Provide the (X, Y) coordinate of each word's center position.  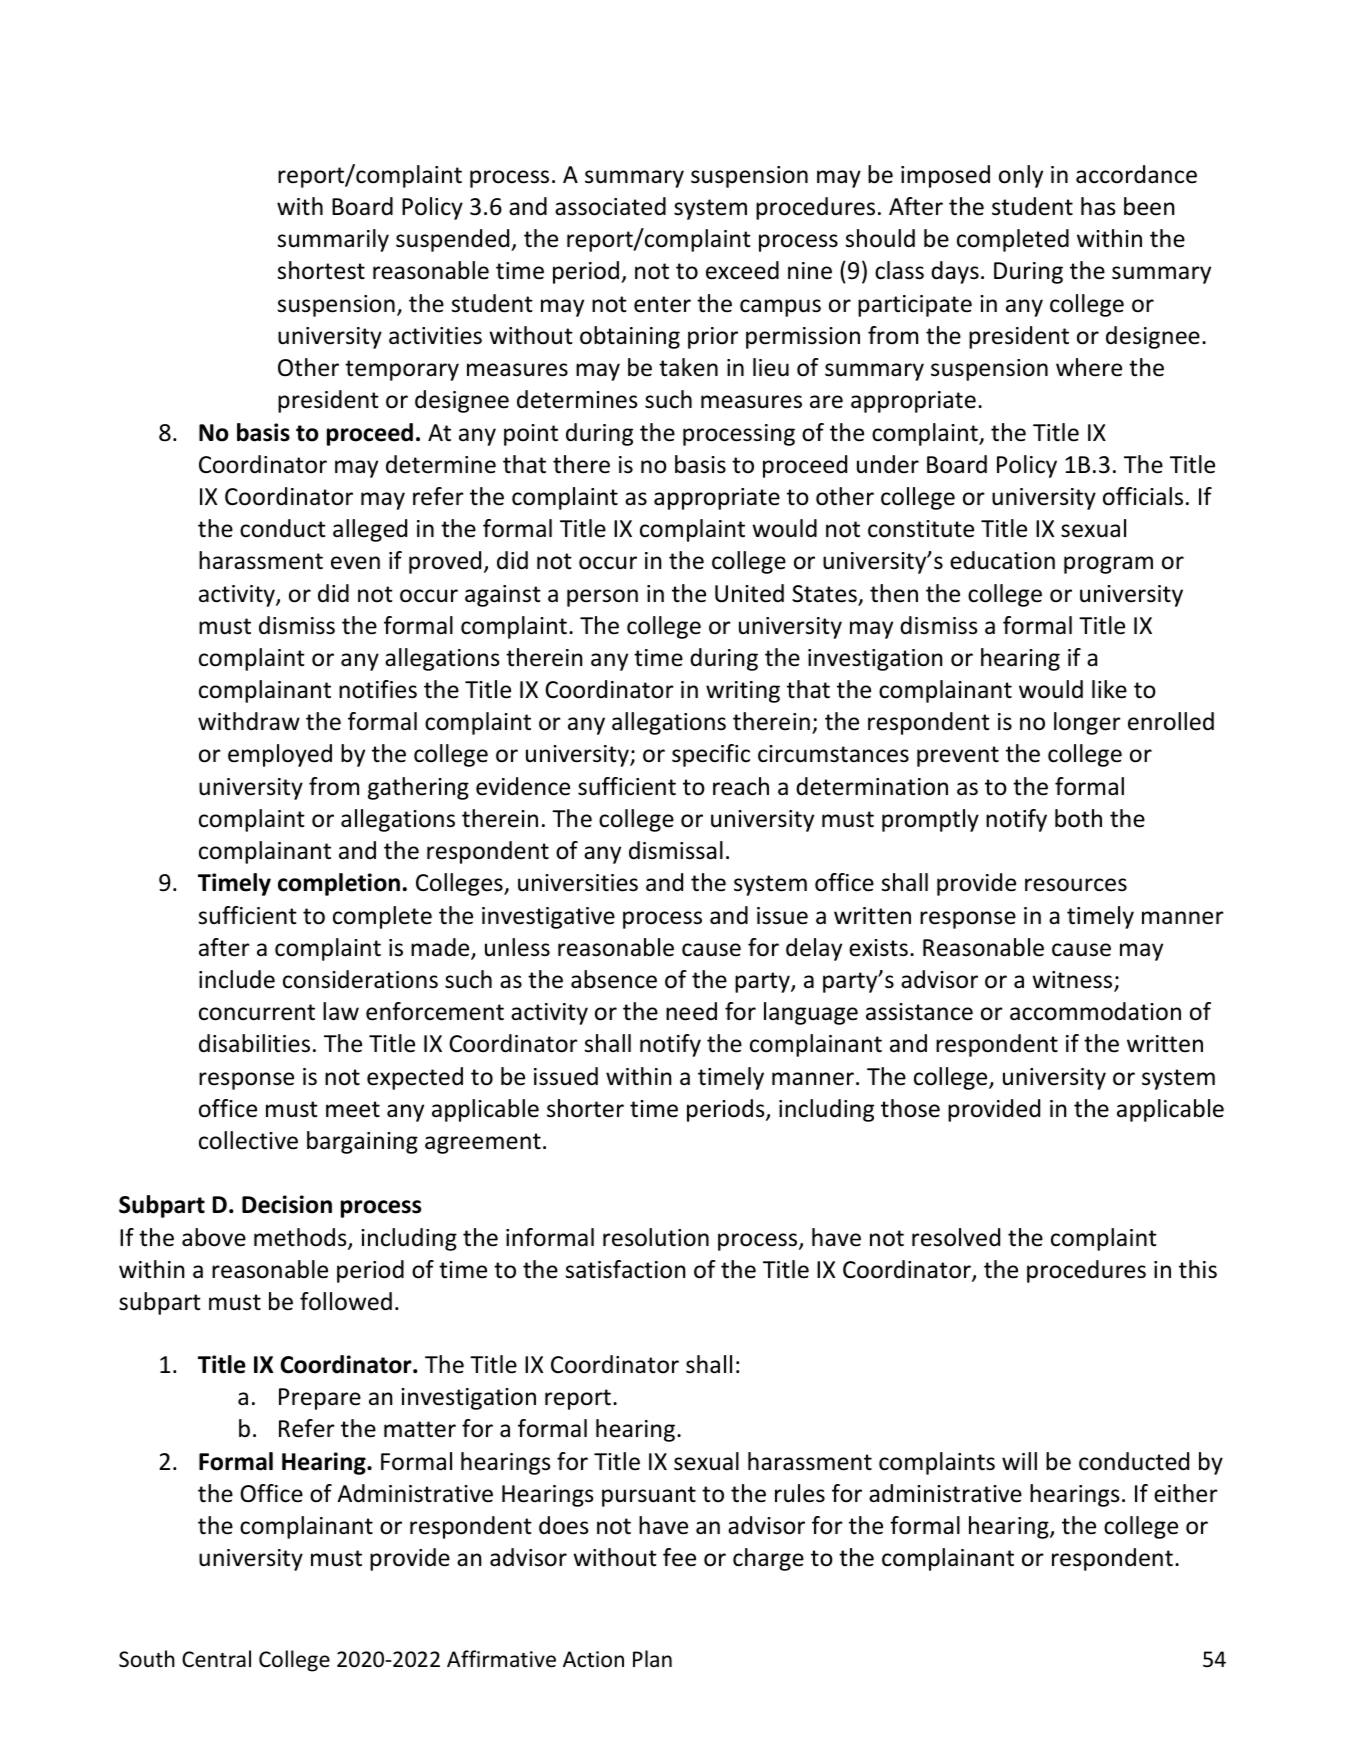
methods (301, 1238)
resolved (956, 1237)
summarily (333, 240)
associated (610, 206)
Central (216, 1658)
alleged (370, 530)
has (1098, 206)
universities (578, 883)
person (602, 598)
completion (339, 884)
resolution (656, 1237)
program (1108, 565)
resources (1076, 885)
